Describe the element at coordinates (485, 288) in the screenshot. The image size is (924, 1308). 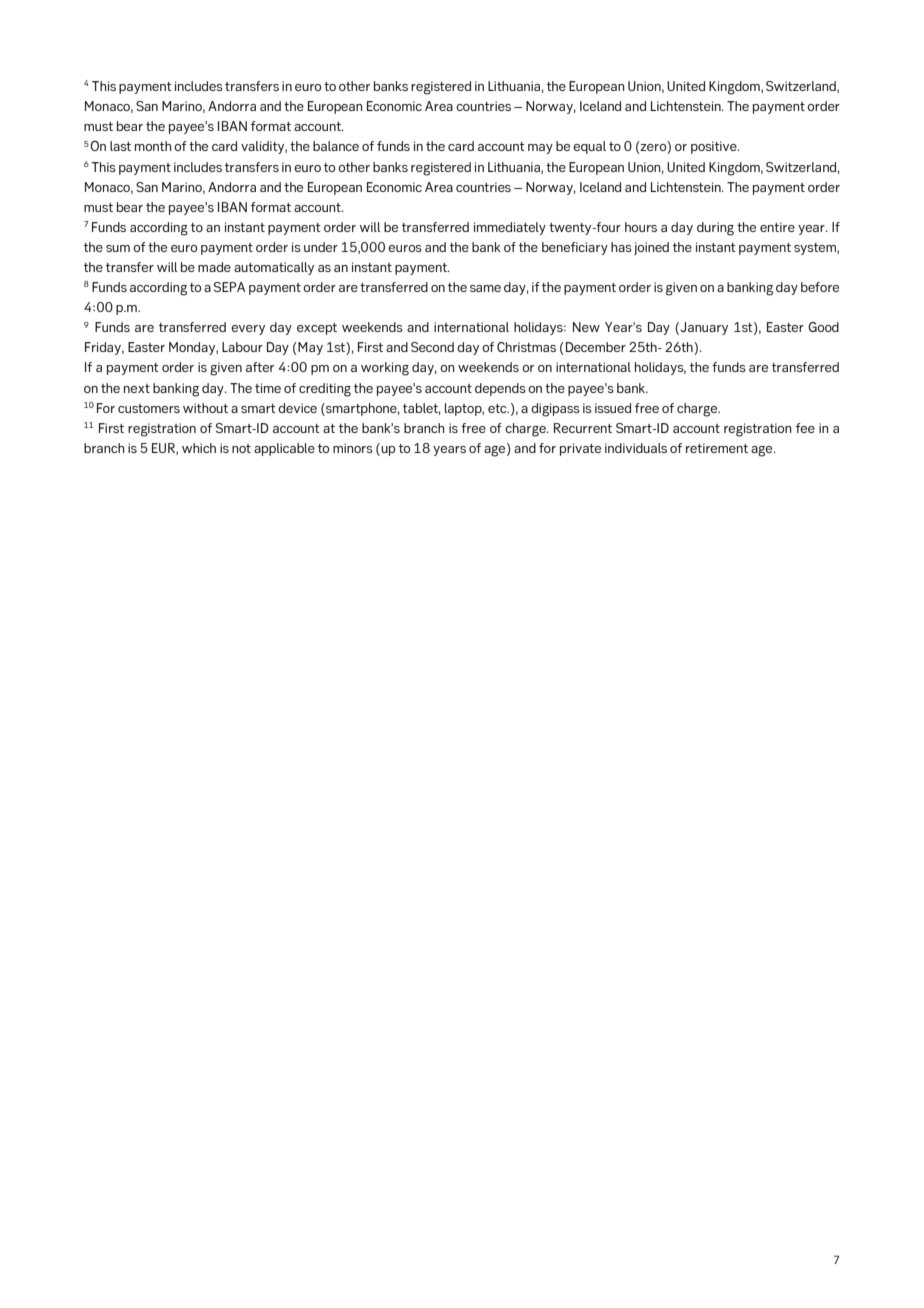
I see `same` at that location.
